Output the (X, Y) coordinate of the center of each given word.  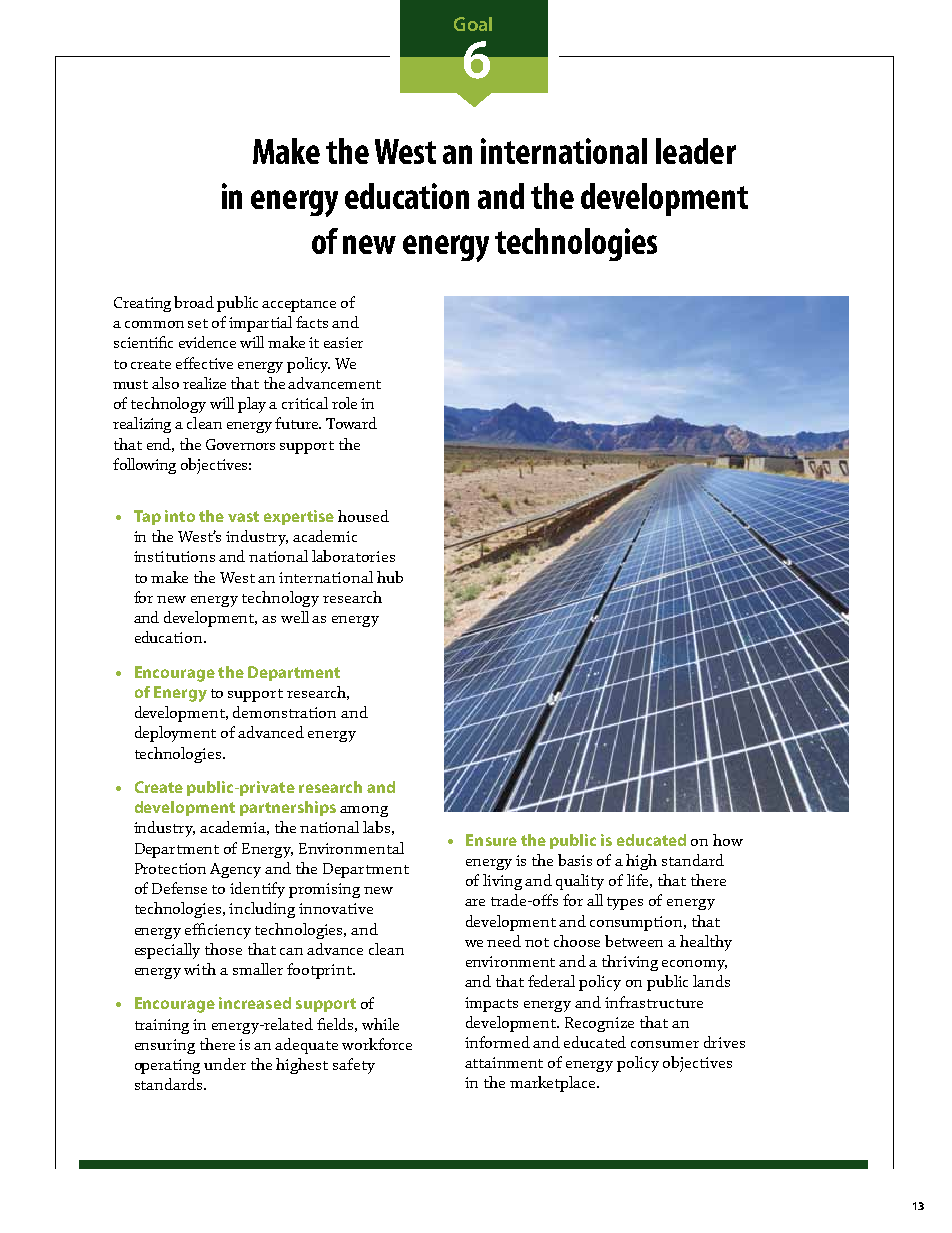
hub (390, 577)
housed (363, 516)
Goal (473, 24)
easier (343, 342)
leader (696, 151)
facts (312, 322)
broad (194, 302)
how (728, 840)
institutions (174, 556)
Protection (170, 868)
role (344, 403)
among (364, 811)
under (225, 1064)
